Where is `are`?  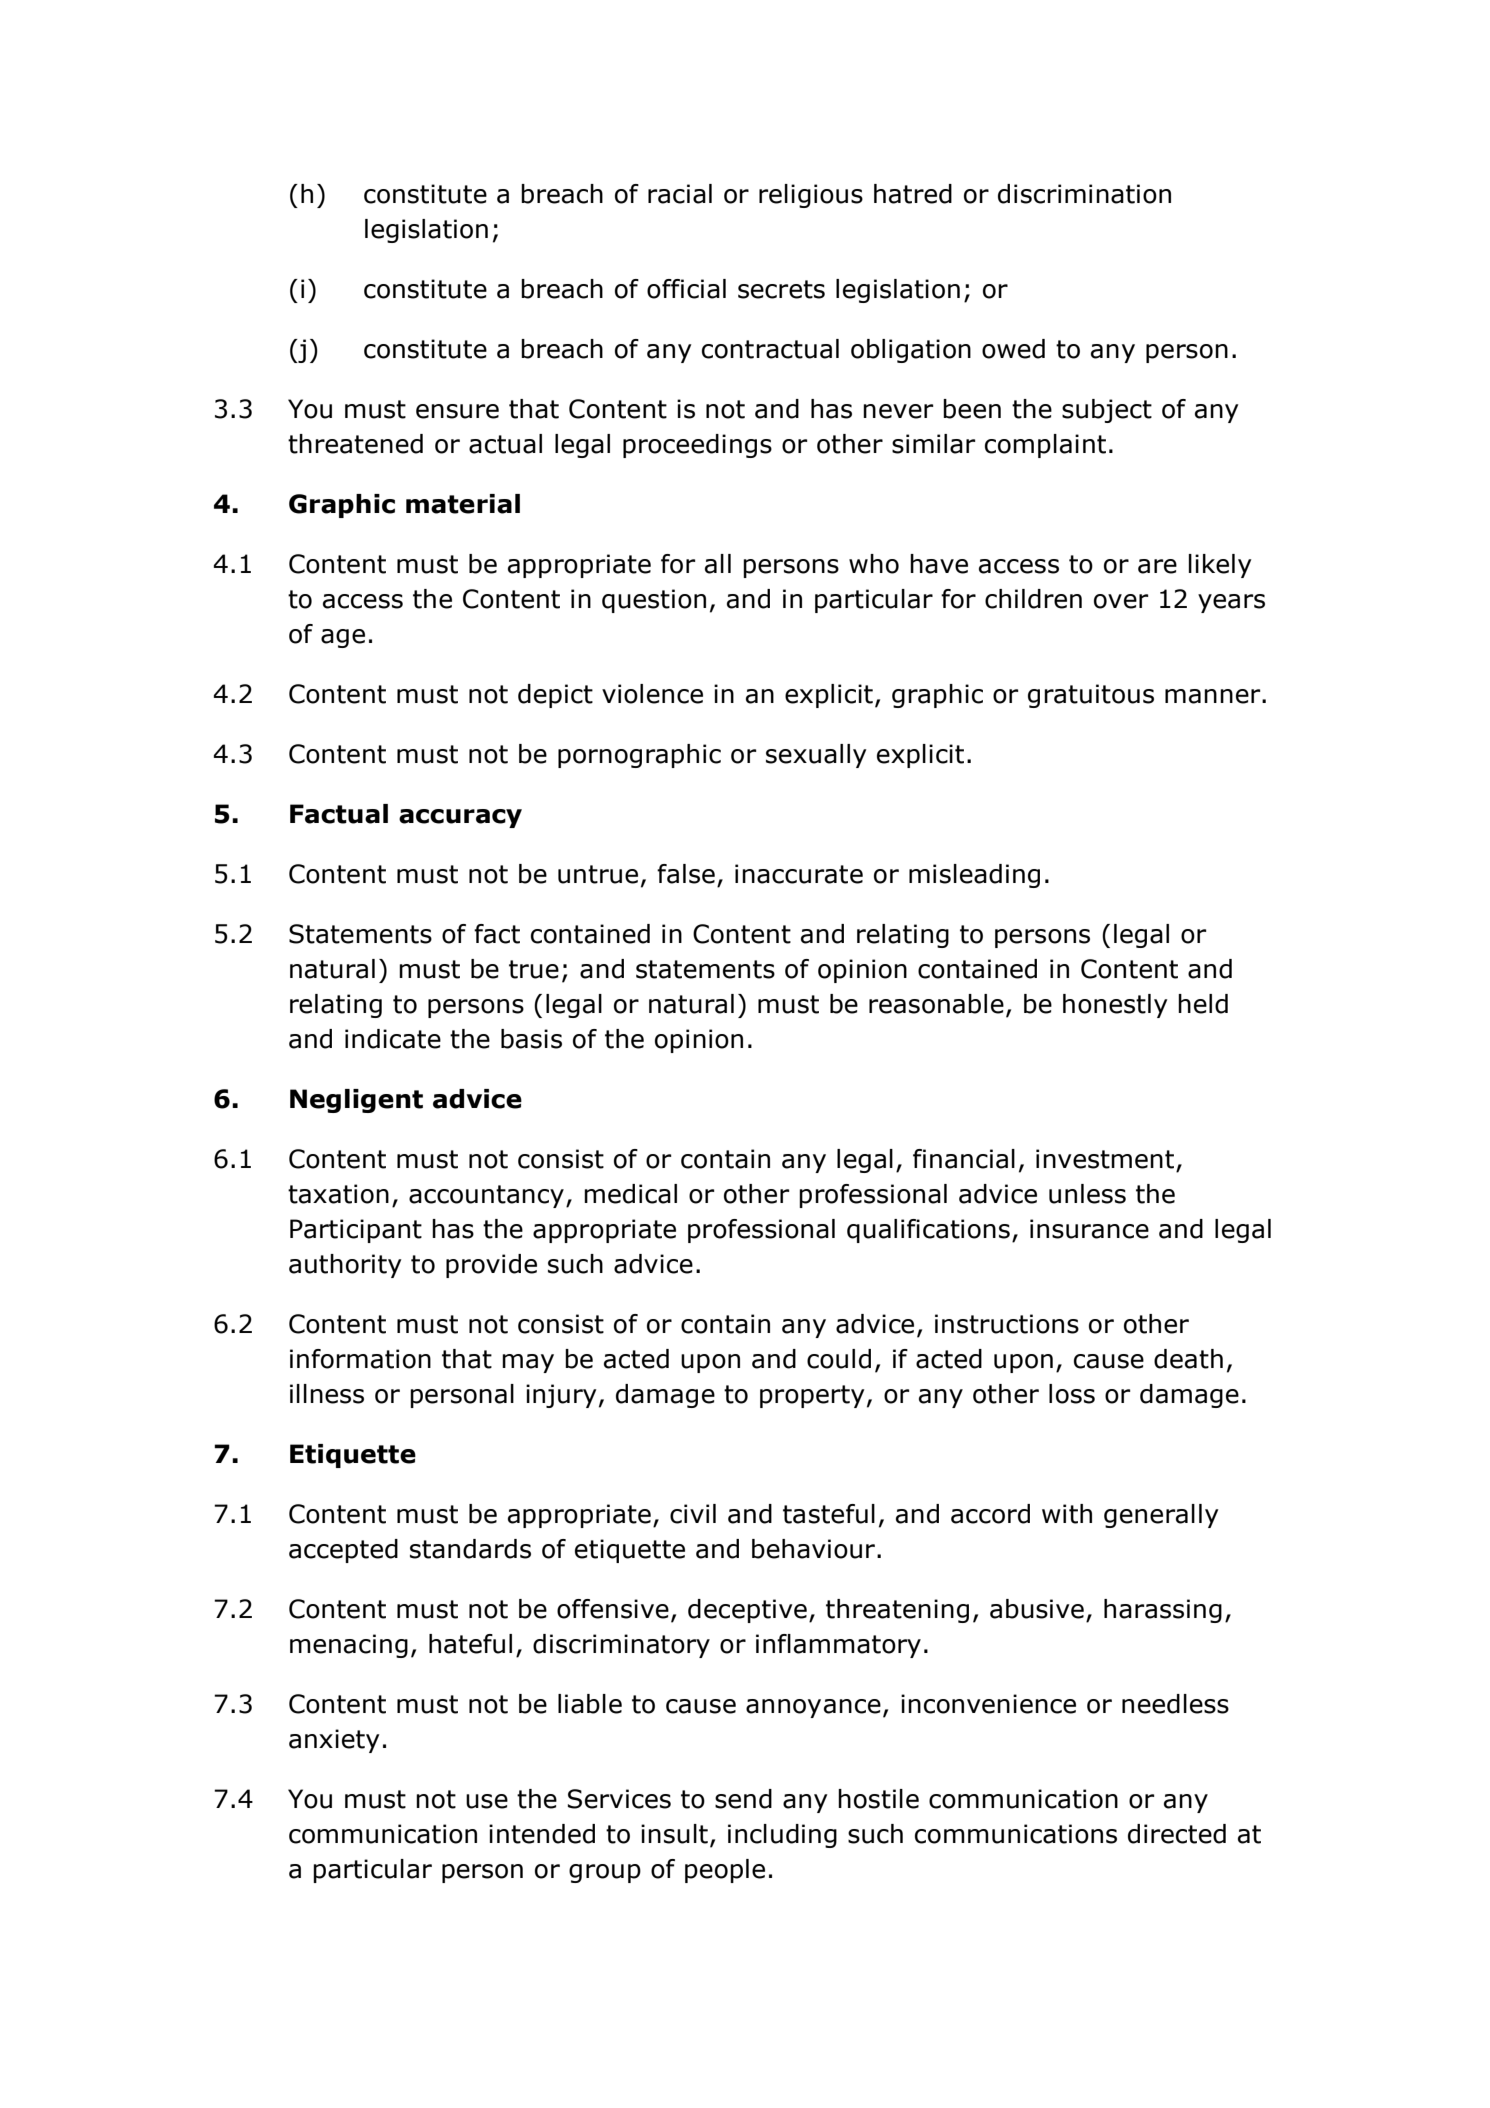
are is located at coordinates (1157, 566).
